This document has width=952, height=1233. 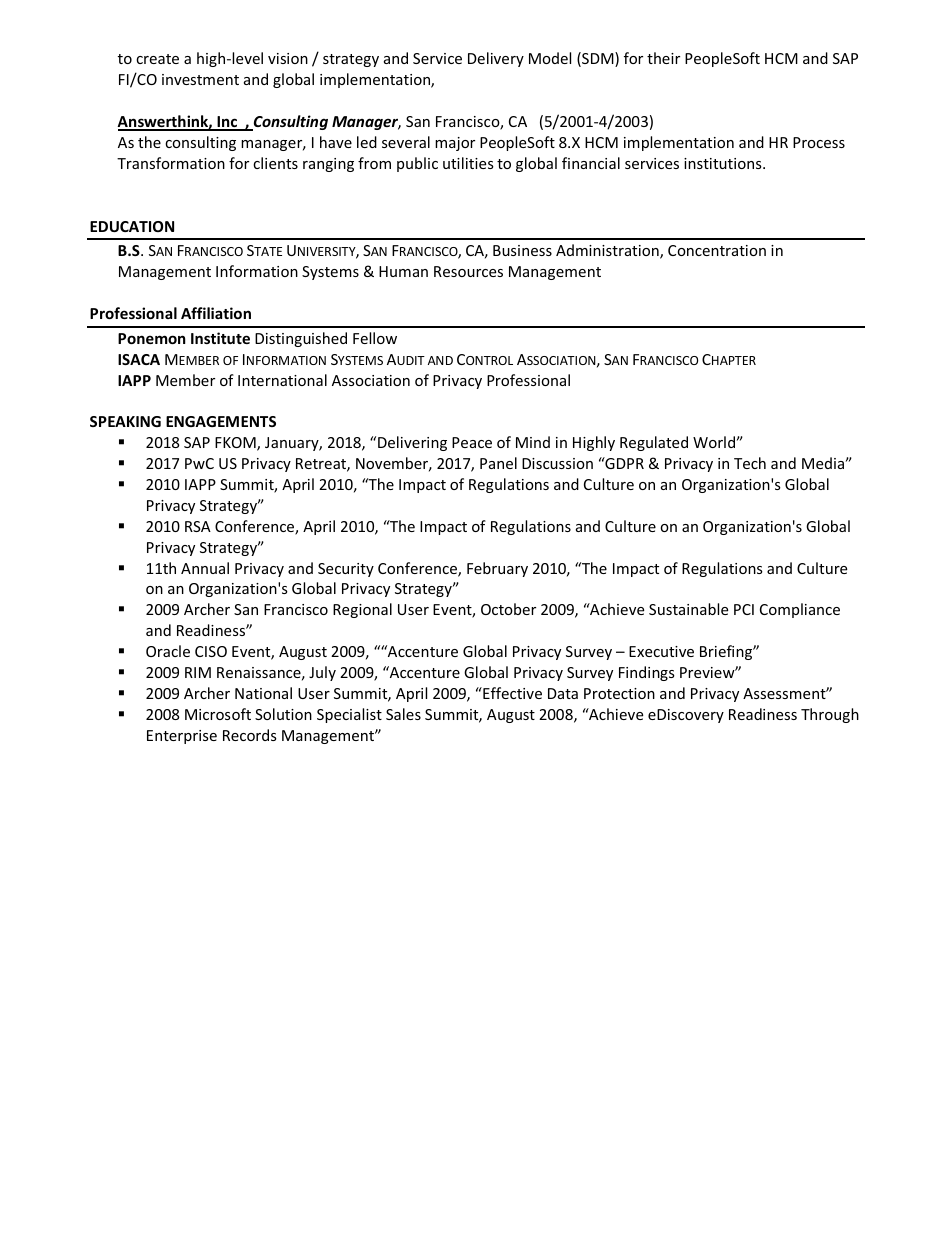 I want to click on Panel, so click(x=498, y=463).
